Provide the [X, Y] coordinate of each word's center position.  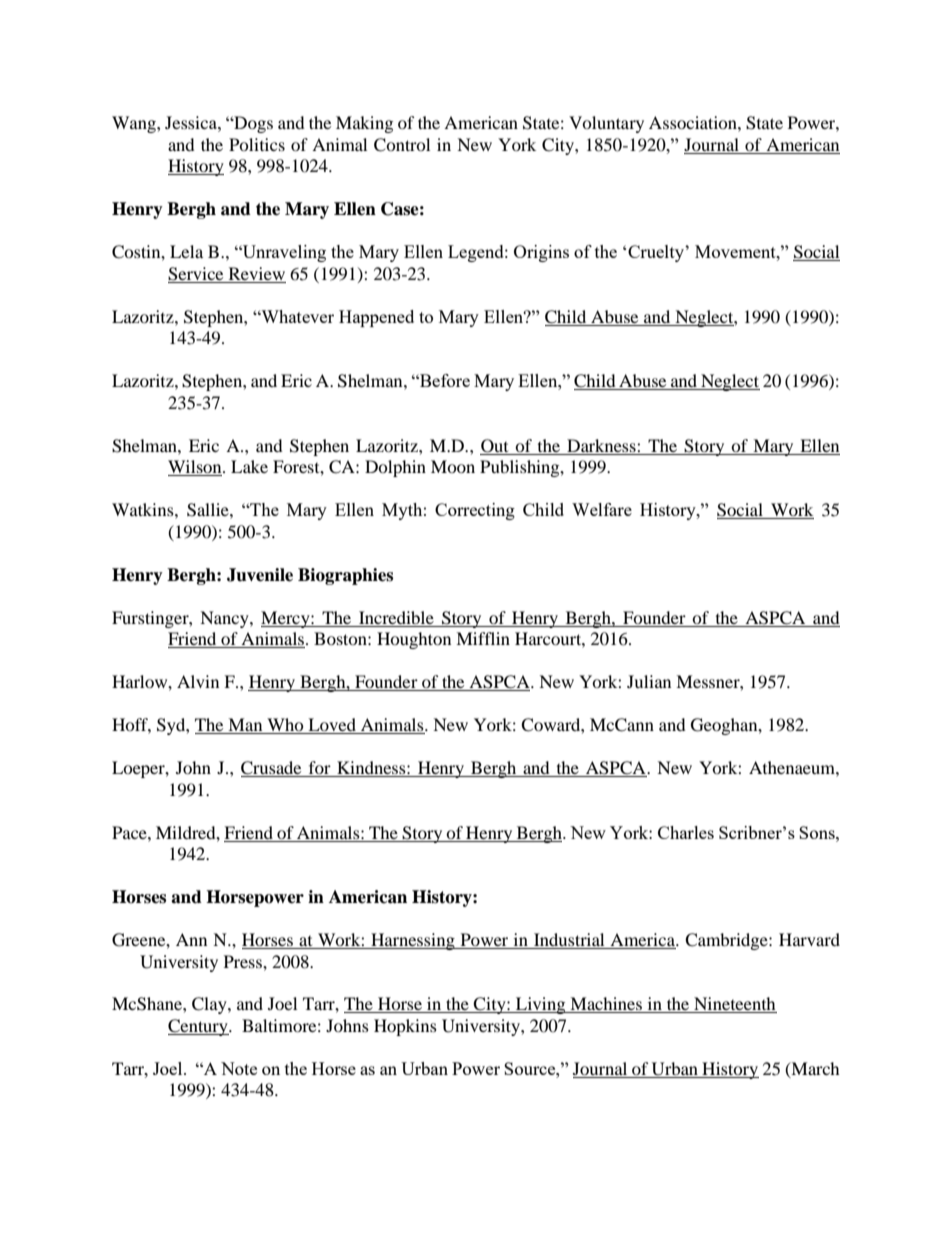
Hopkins [405, 1027]
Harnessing [413, 941]
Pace [130, 832]
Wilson [196, 468]
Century [199, 1027]
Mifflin [483, 638]
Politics [257, 144]
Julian [649, 681]
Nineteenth [734, 1005]
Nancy [225, 619]
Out [495, 447]
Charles [686, 832]
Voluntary [606, 124]
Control [402, 145]
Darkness [602, 445]
